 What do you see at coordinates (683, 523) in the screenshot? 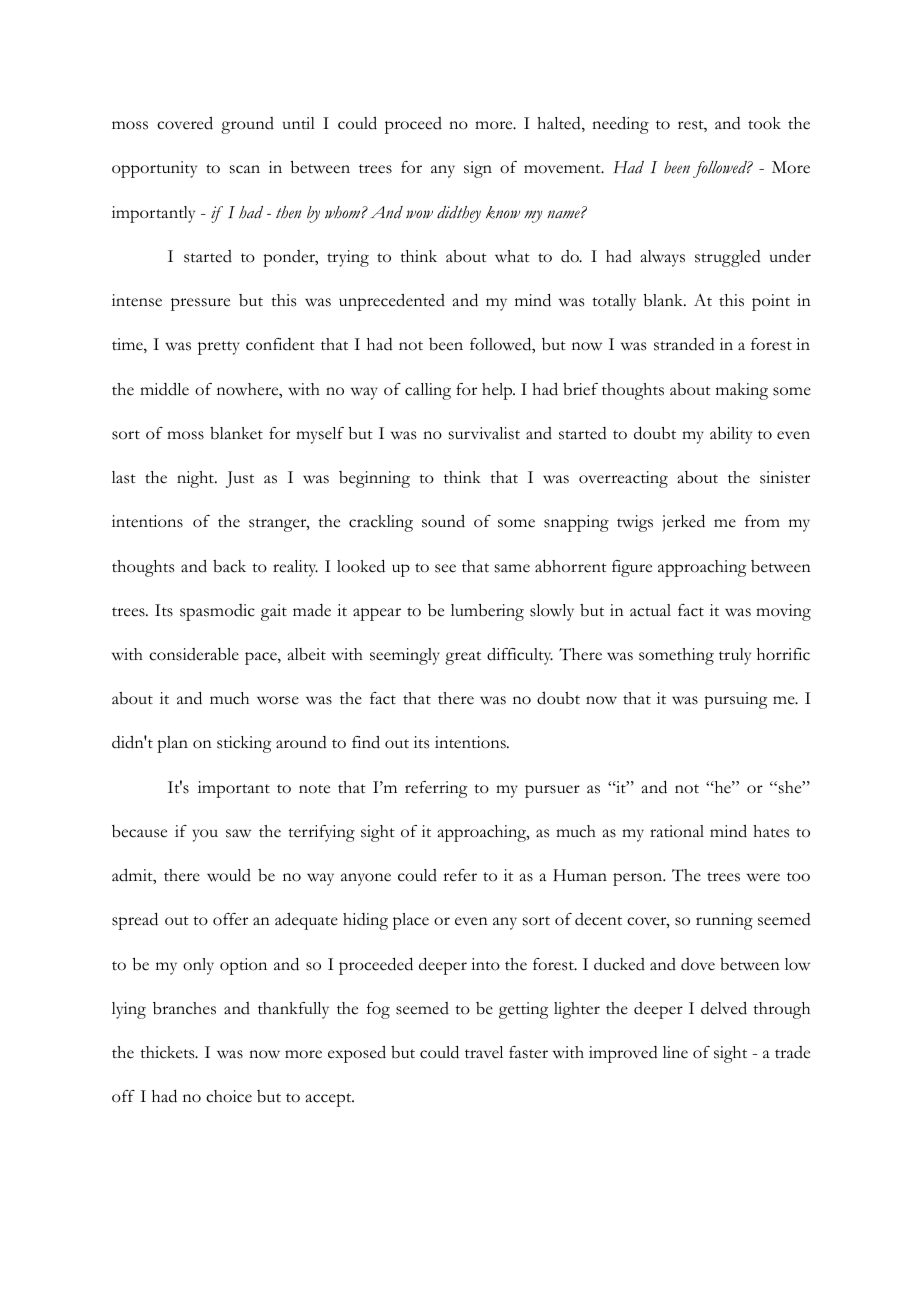
I see `jerked` at bounding box center [683, 523].
